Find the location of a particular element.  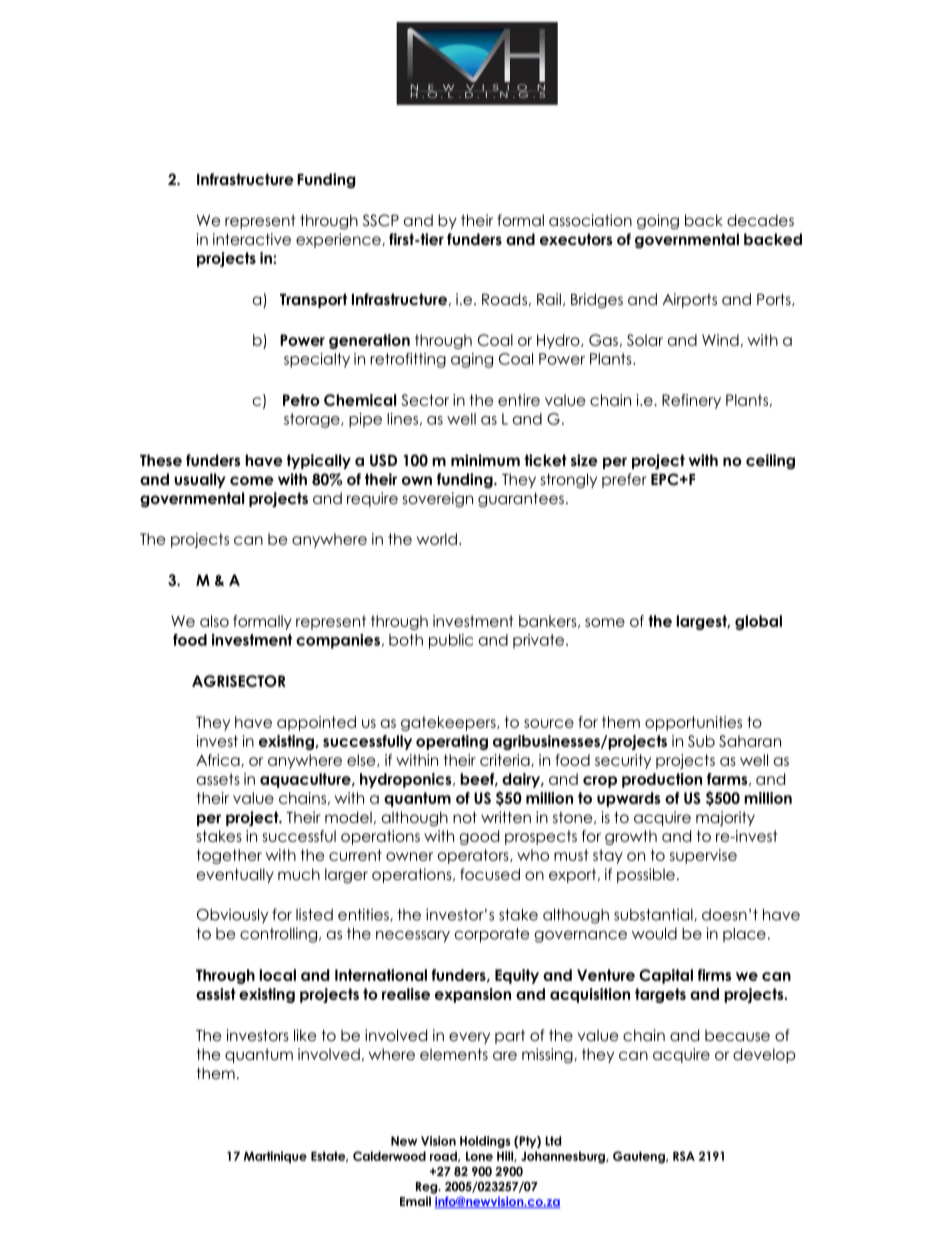

Africa is located at coordinates (219, 760).
